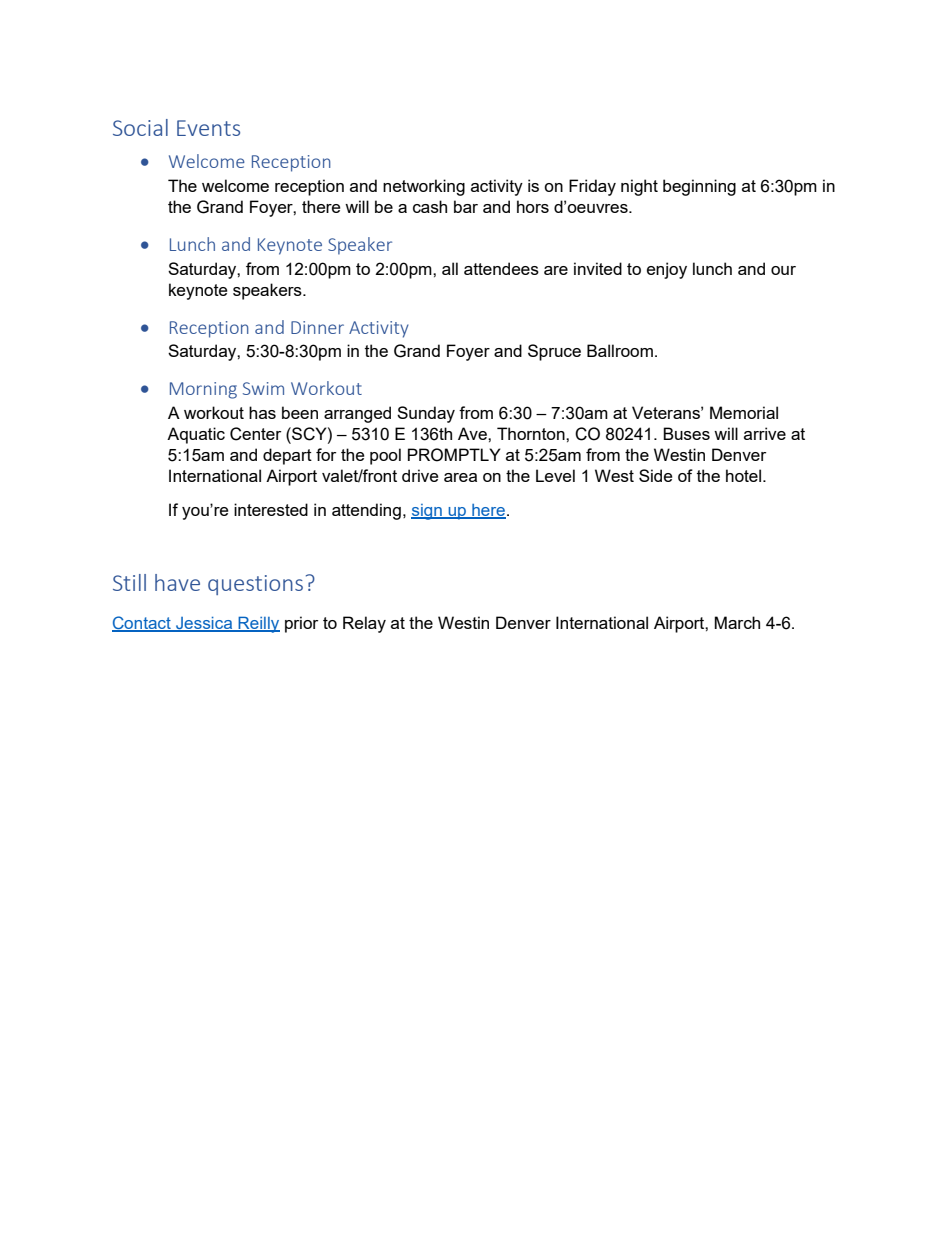 This document has width=952, height=1233. What do you see at coordinates (667, 270) in the document?
I see `enjoy` at bounding box center [667, 270].
